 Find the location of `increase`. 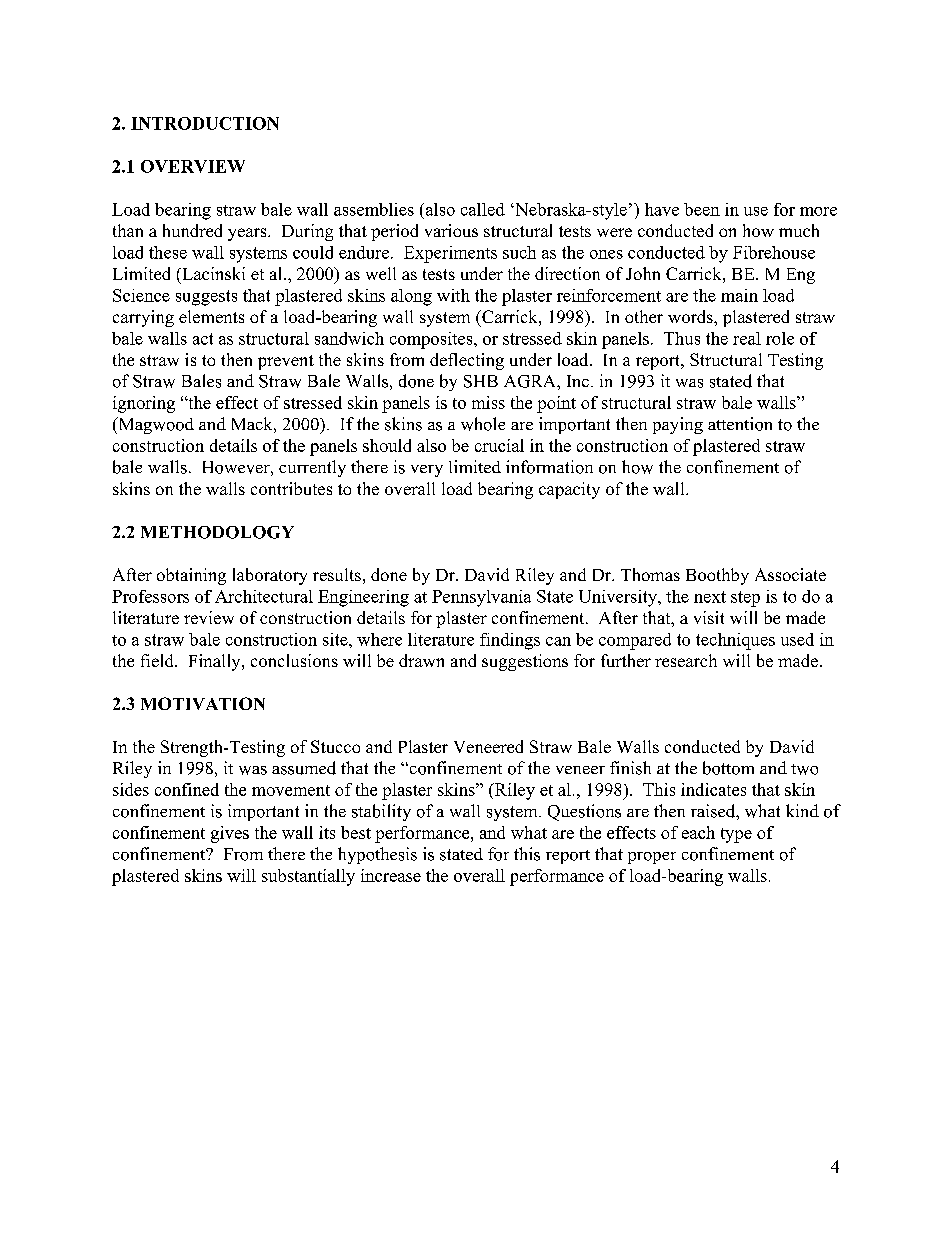

increase is located at coordinates (391, 875).
